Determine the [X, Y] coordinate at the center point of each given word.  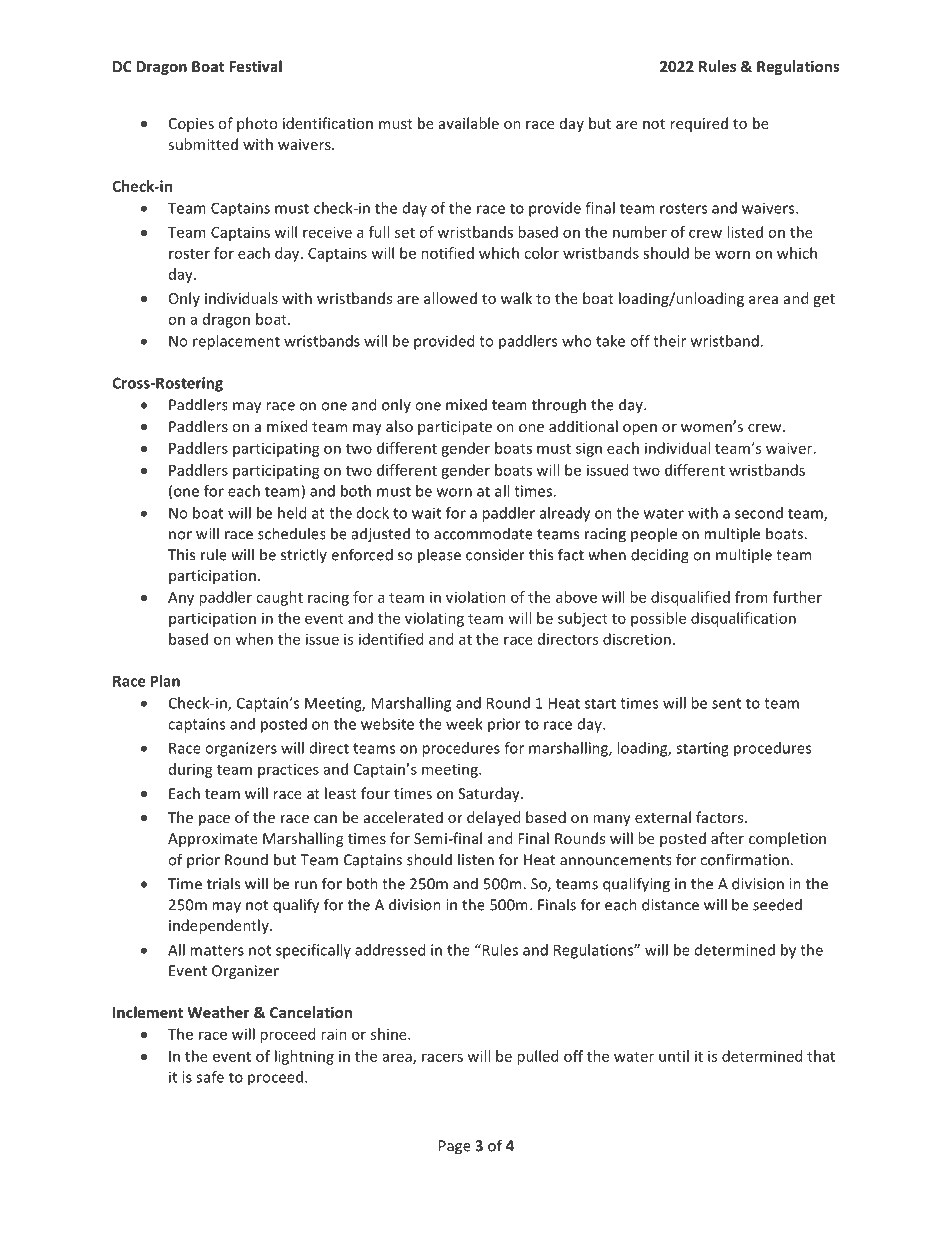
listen [476, 859]
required [699, 124]
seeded [777, 904]
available [469, 123]
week [464, 724]
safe [210, 1077]
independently [220, 926]
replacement [236, 342]
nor [180, 535]
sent [726, 703]
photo [257, 124]
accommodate [483, 534]
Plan [165, 681]
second [759, 513]
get [824, 300]
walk [516, 298]
